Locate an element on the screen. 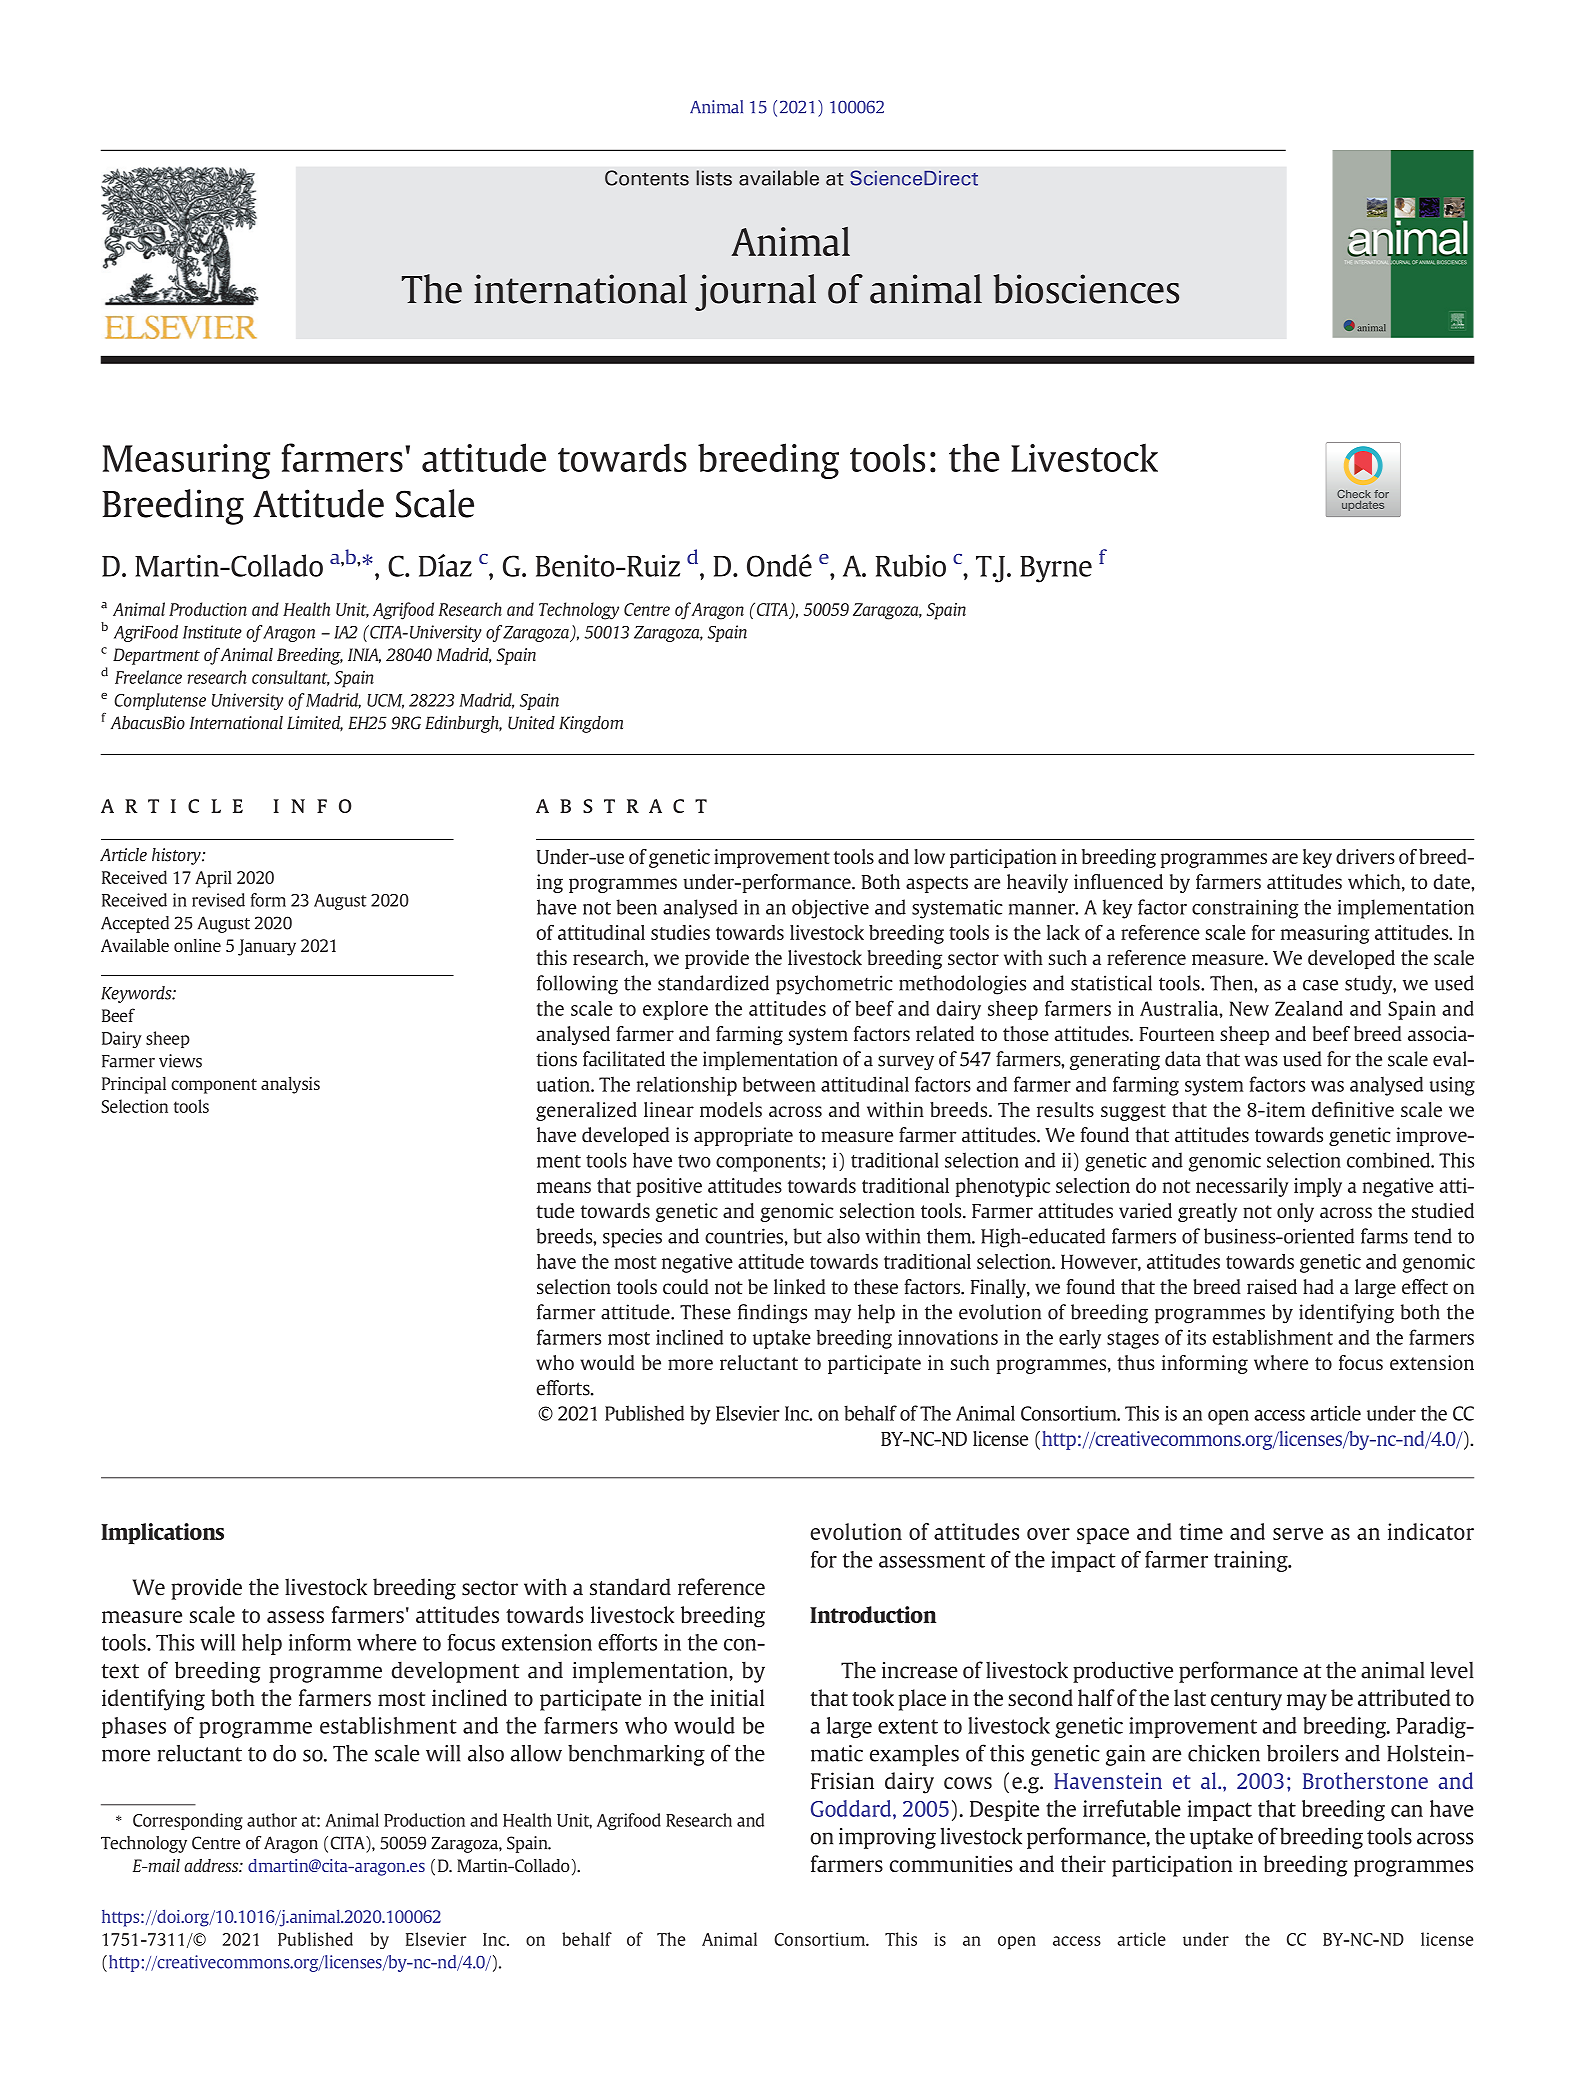 The height and width of the screenshot is (2100, 1575). journal is located at coordinates (755, 292).
